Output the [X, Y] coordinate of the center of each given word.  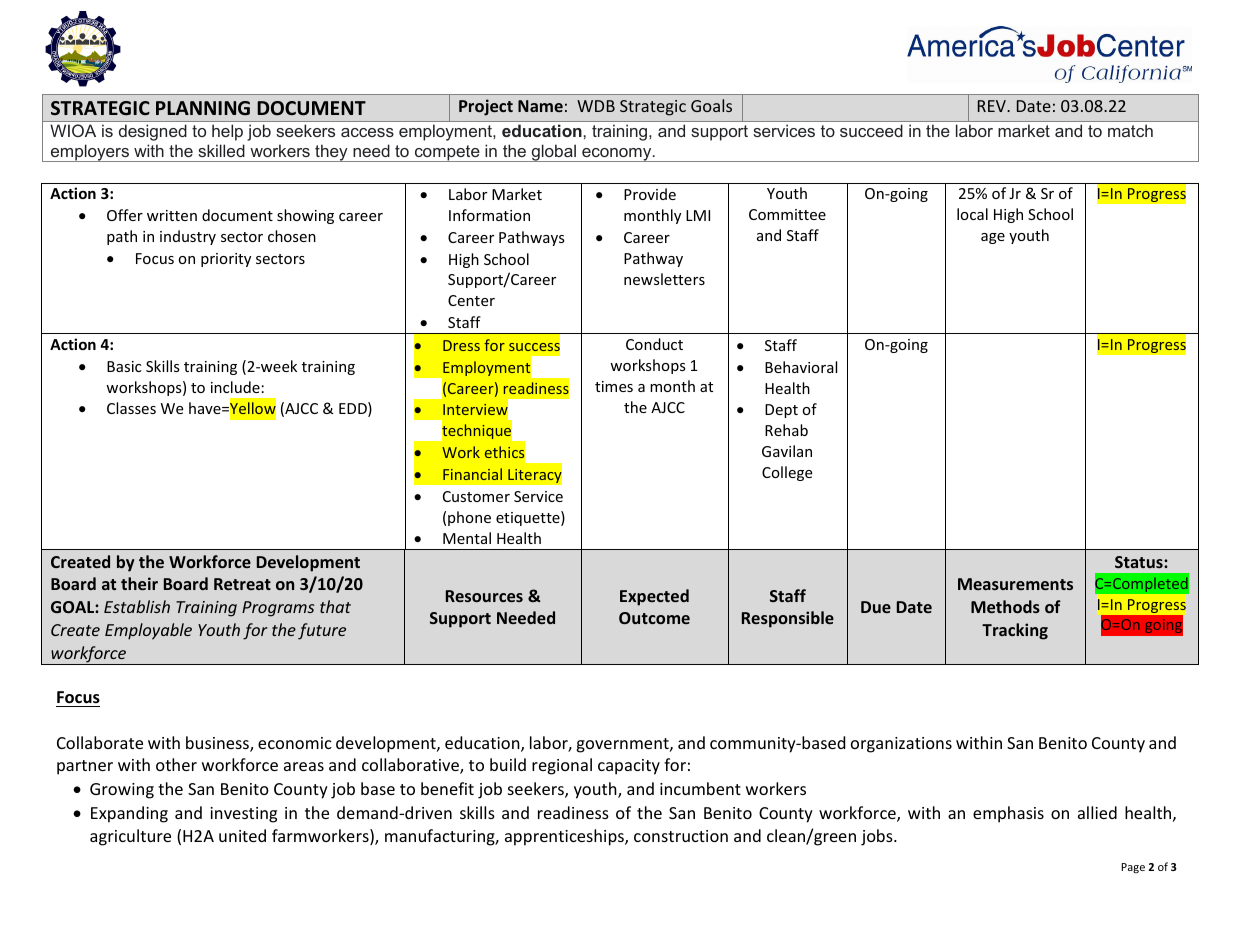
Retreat [242, 584]
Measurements [1015, 584]
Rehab [786, 430]
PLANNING [203, 108]
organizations [901, 745]
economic [295, 743]
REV [993, 106]
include [235, 387]
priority [226, 260]
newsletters [664, 279]
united [242, 835]
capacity [629, 767]
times [614, 386]
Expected [654, 597]
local [972, 214]
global [554, 153]
